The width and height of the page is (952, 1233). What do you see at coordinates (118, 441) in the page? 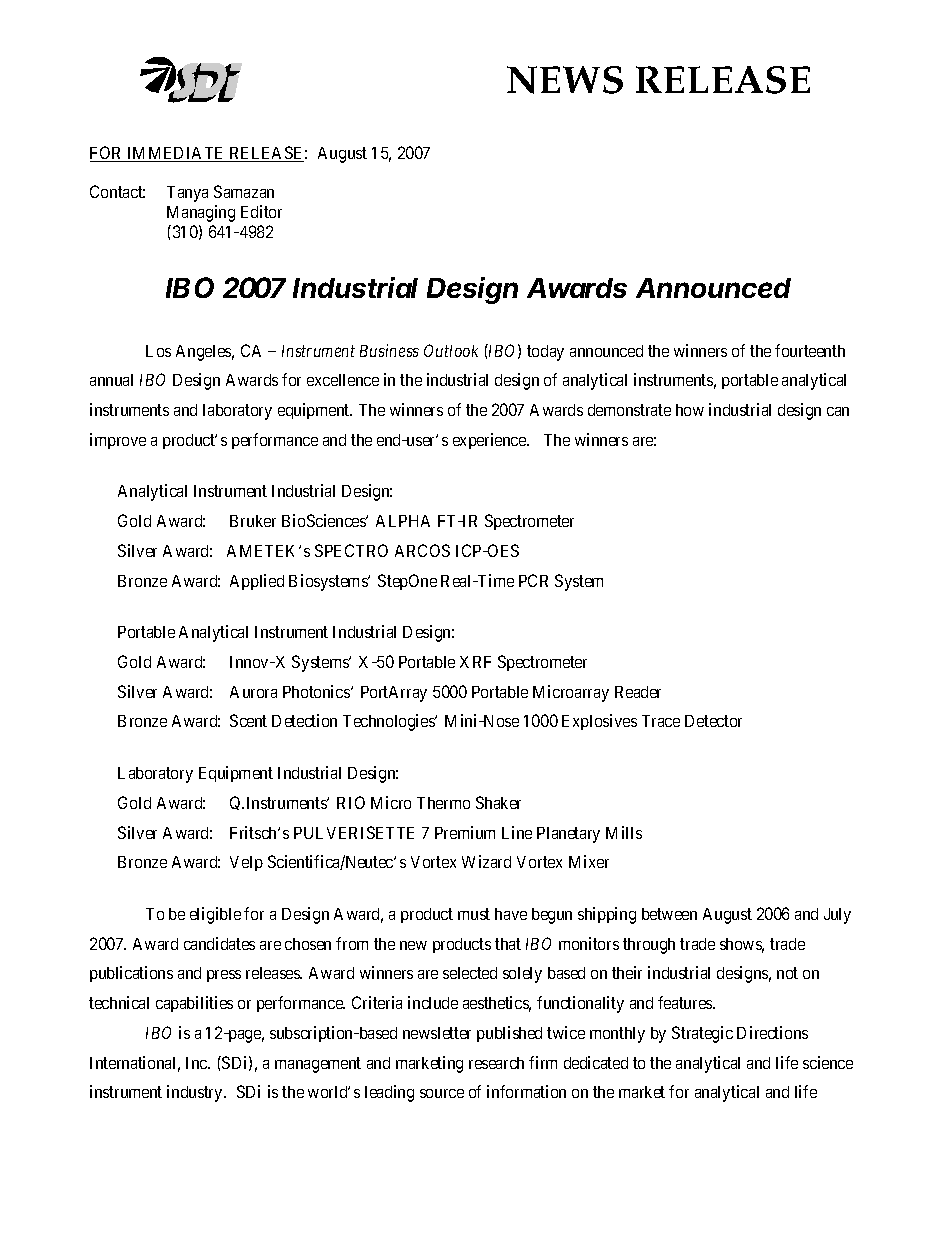
I see `improve` at bounding box center [118, 441].
